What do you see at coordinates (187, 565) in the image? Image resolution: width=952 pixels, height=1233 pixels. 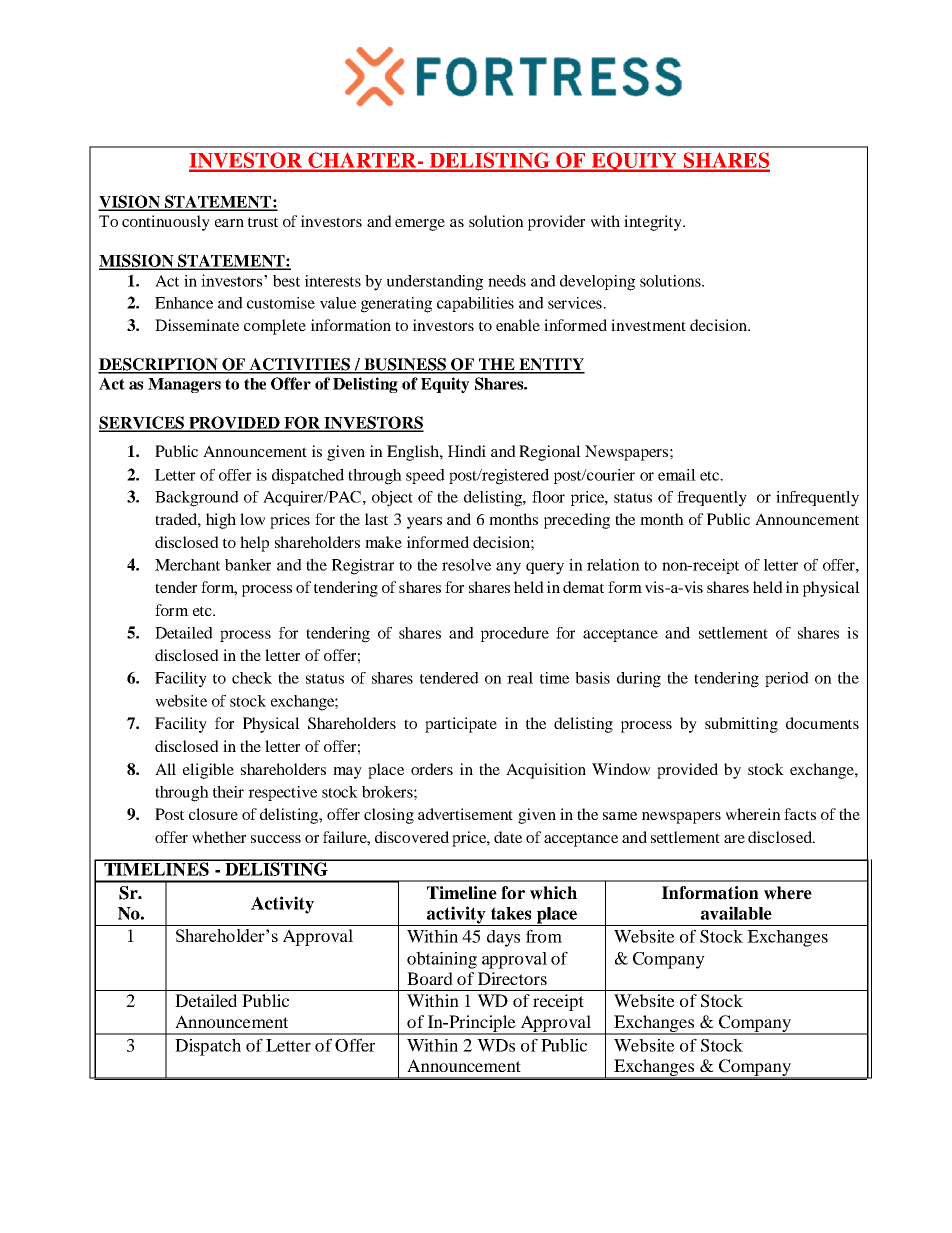 I see `Merchant` at bounding box center [187, 565].
